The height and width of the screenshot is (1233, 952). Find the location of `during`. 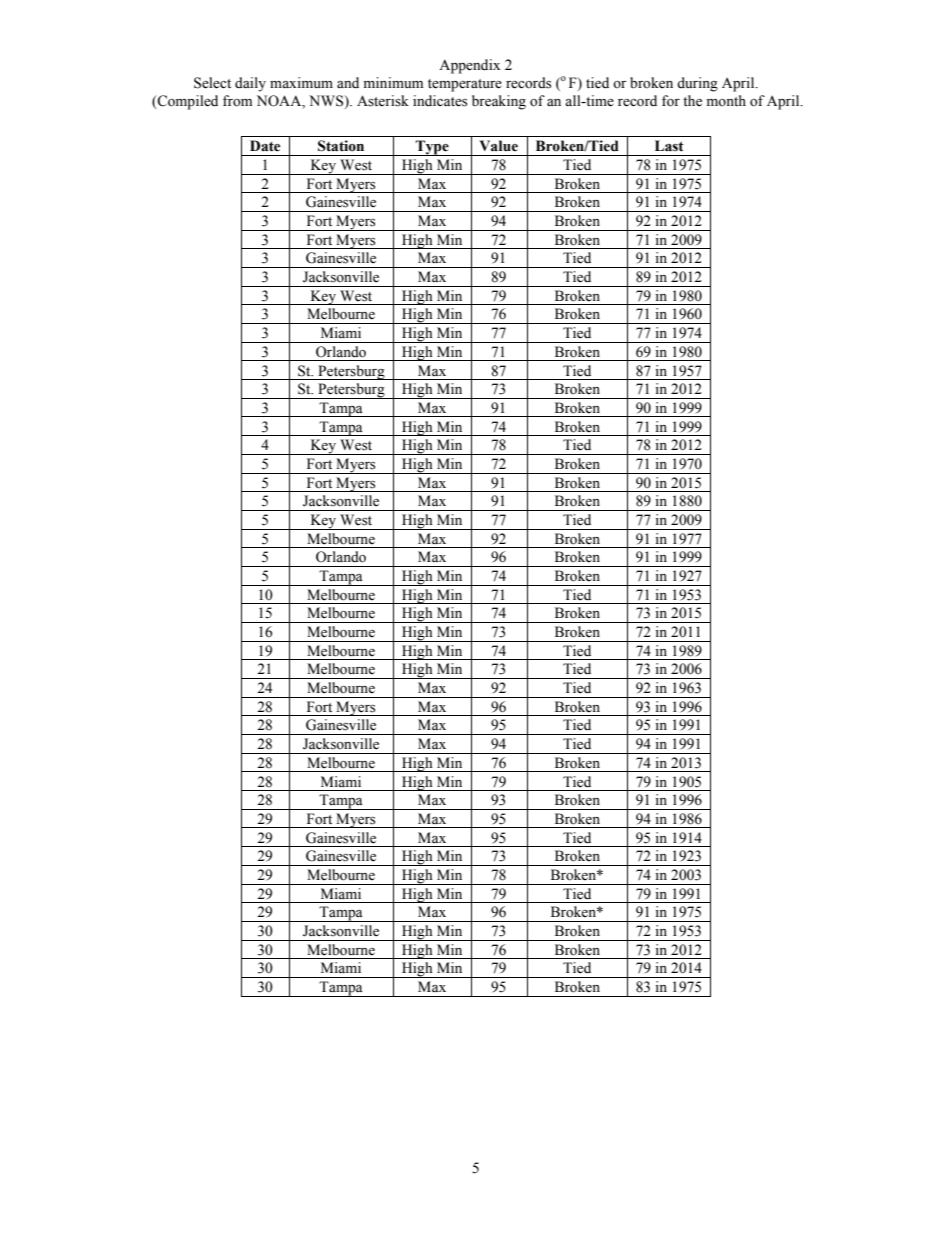

during is located at coordinates (697, 84).
